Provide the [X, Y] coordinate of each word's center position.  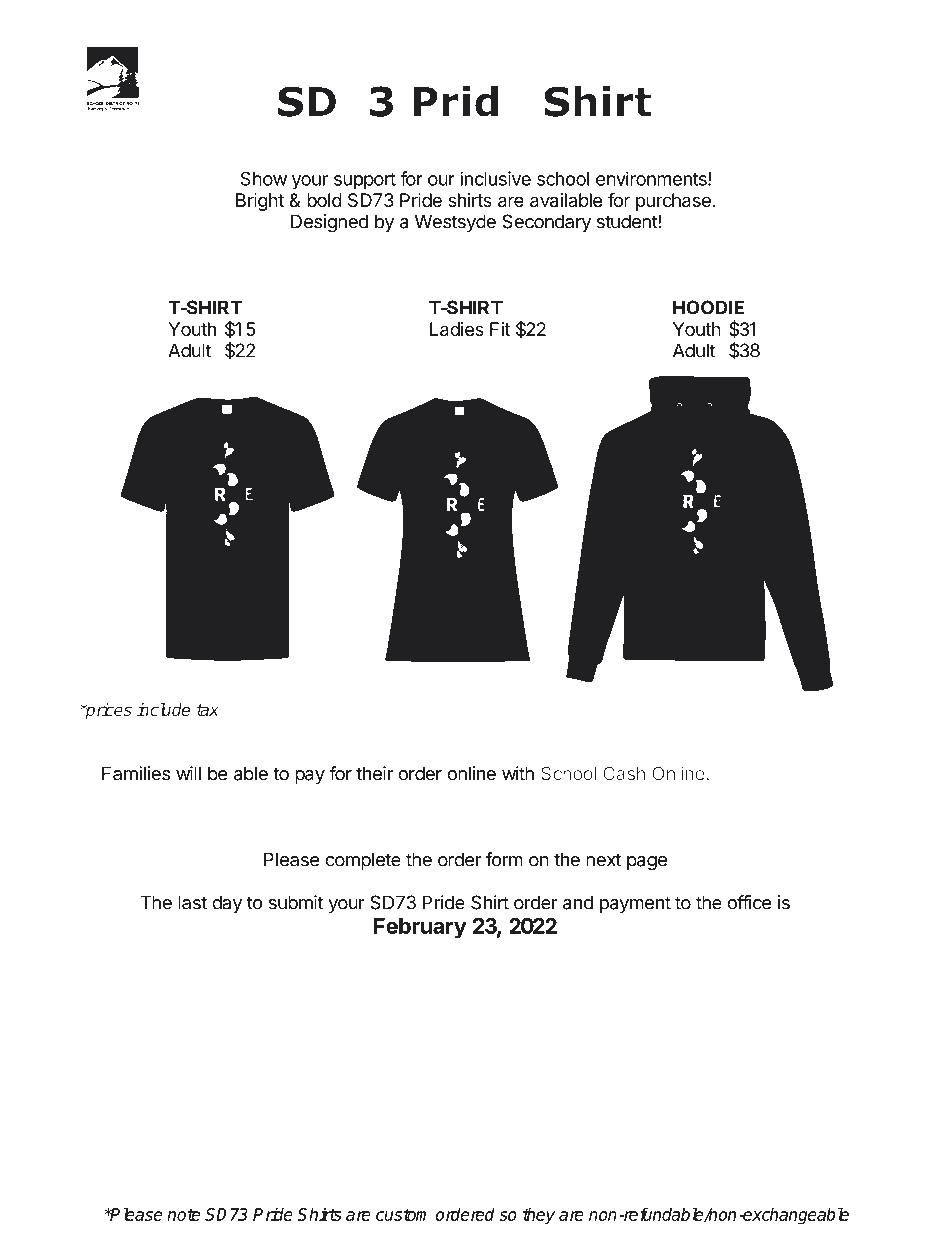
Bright [260, 202]
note [183, 1214]
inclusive [495, 178]
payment [635, 904]
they [539, 1216]
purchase [673, 202]
